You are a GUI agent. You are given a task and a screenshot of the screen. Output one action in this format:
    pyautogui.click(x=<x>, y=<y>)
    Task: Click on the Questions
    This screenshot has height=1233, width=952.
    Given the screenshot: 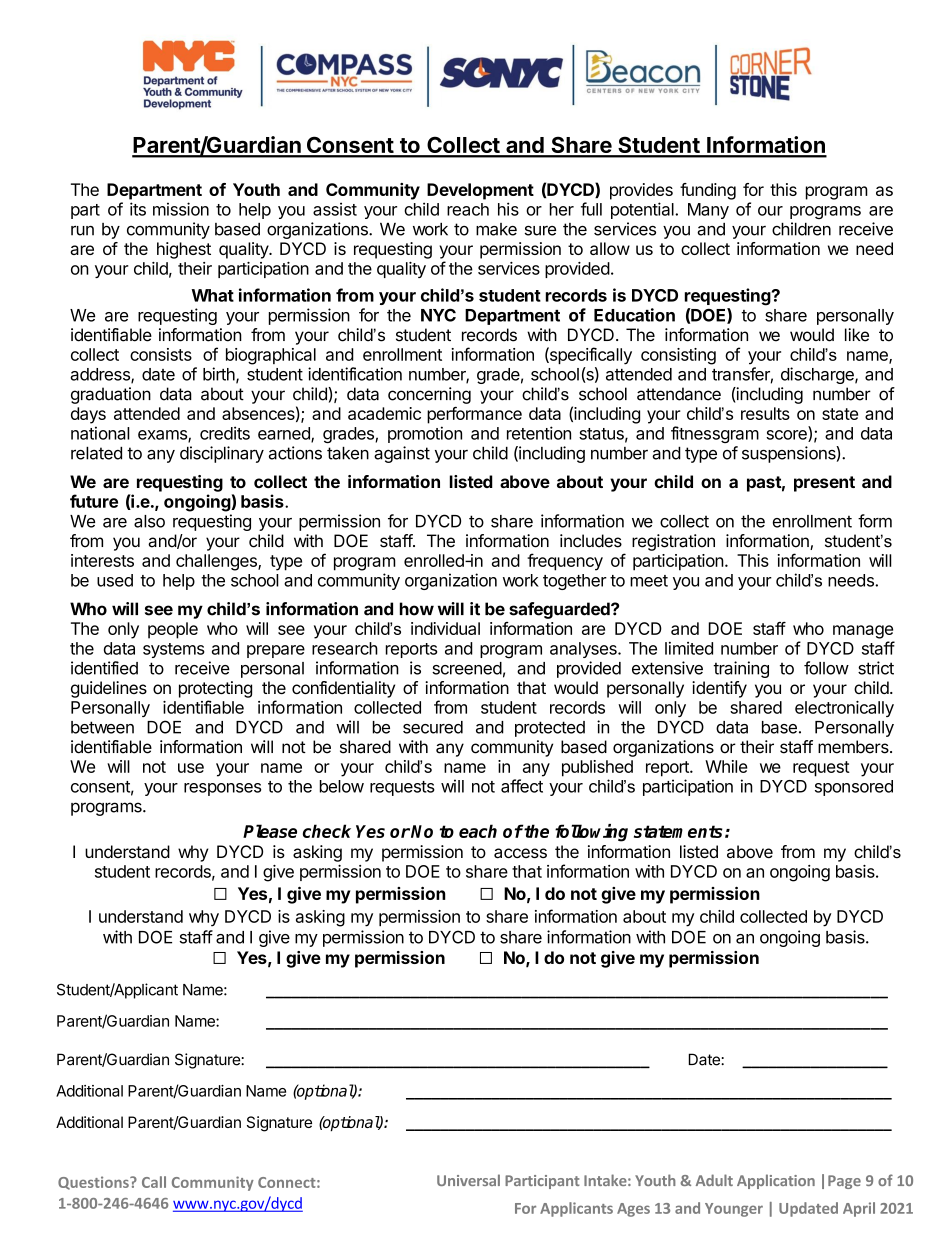 What is the action you would take?
    pyautogui.click(x=94, y=1183)
